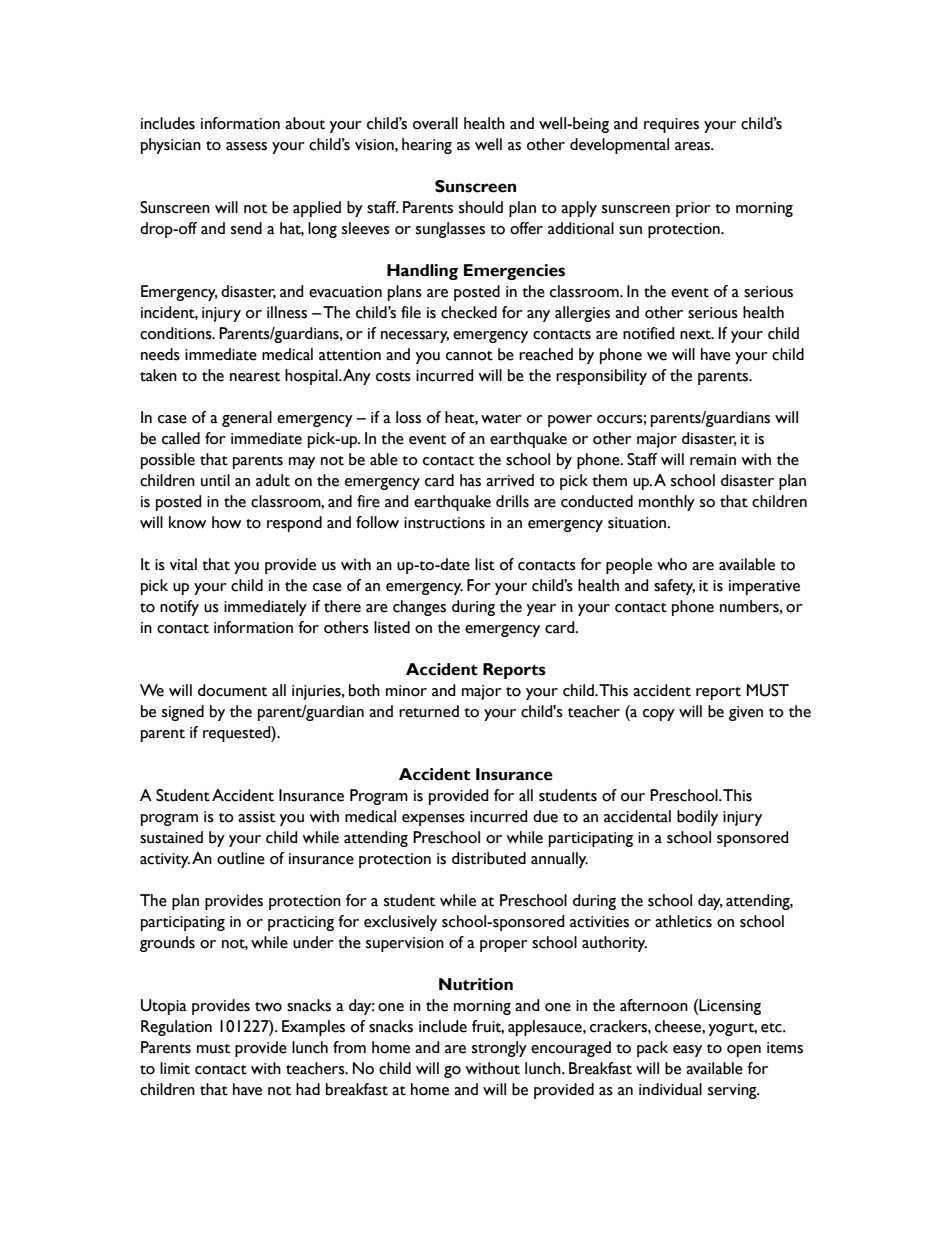  What do you see at coordinates (746, 713) in the screenshot?
I see `given` at bounding box center [746, 713].
